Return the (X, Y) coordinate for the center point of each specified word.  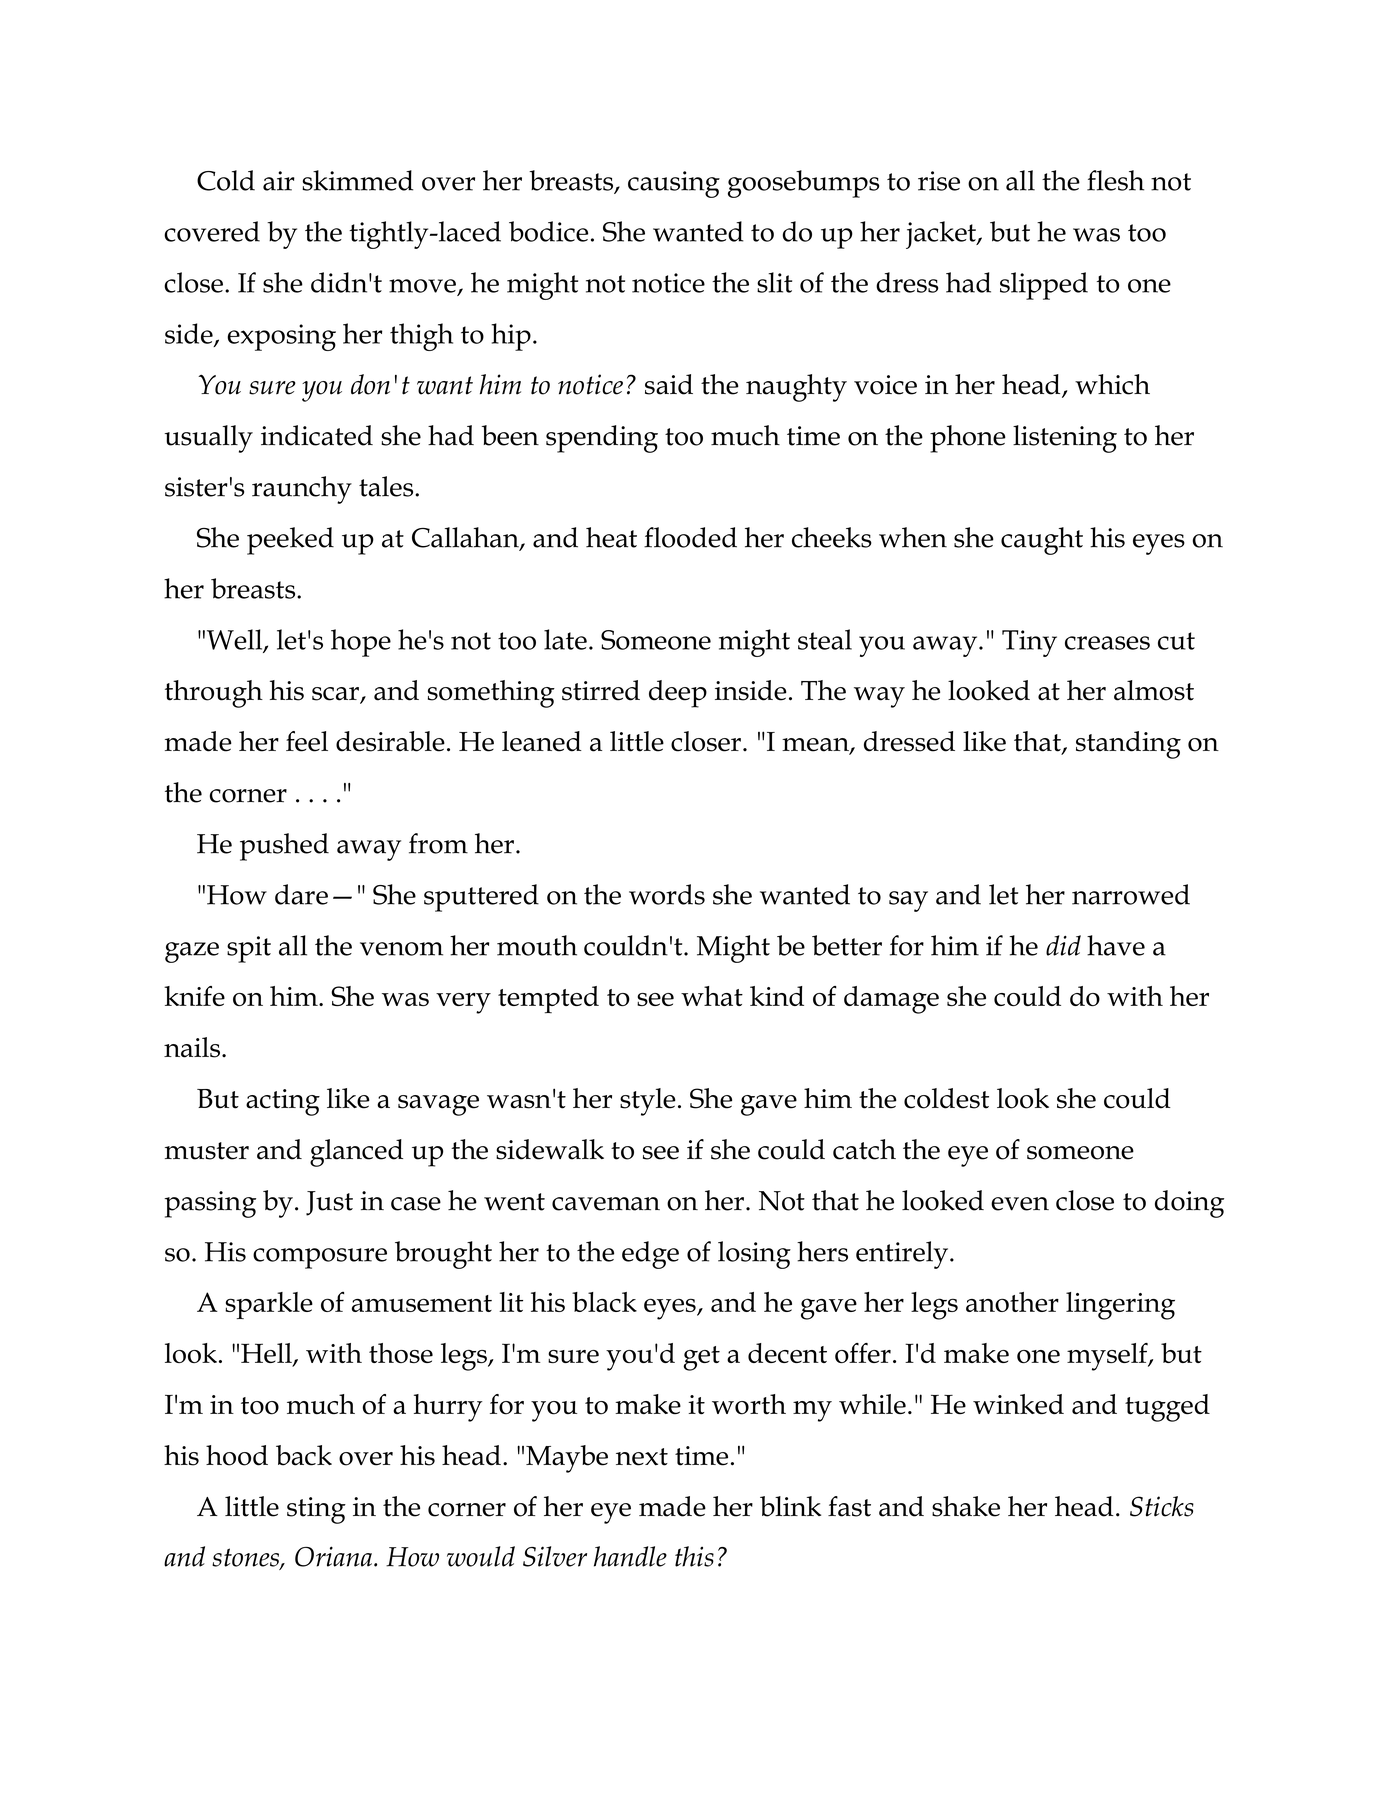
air (279, 181)
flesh (1115, 180)
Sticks (1162, 1506)
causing (674, 184)
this (694, 1556)
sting (316, 1510)
